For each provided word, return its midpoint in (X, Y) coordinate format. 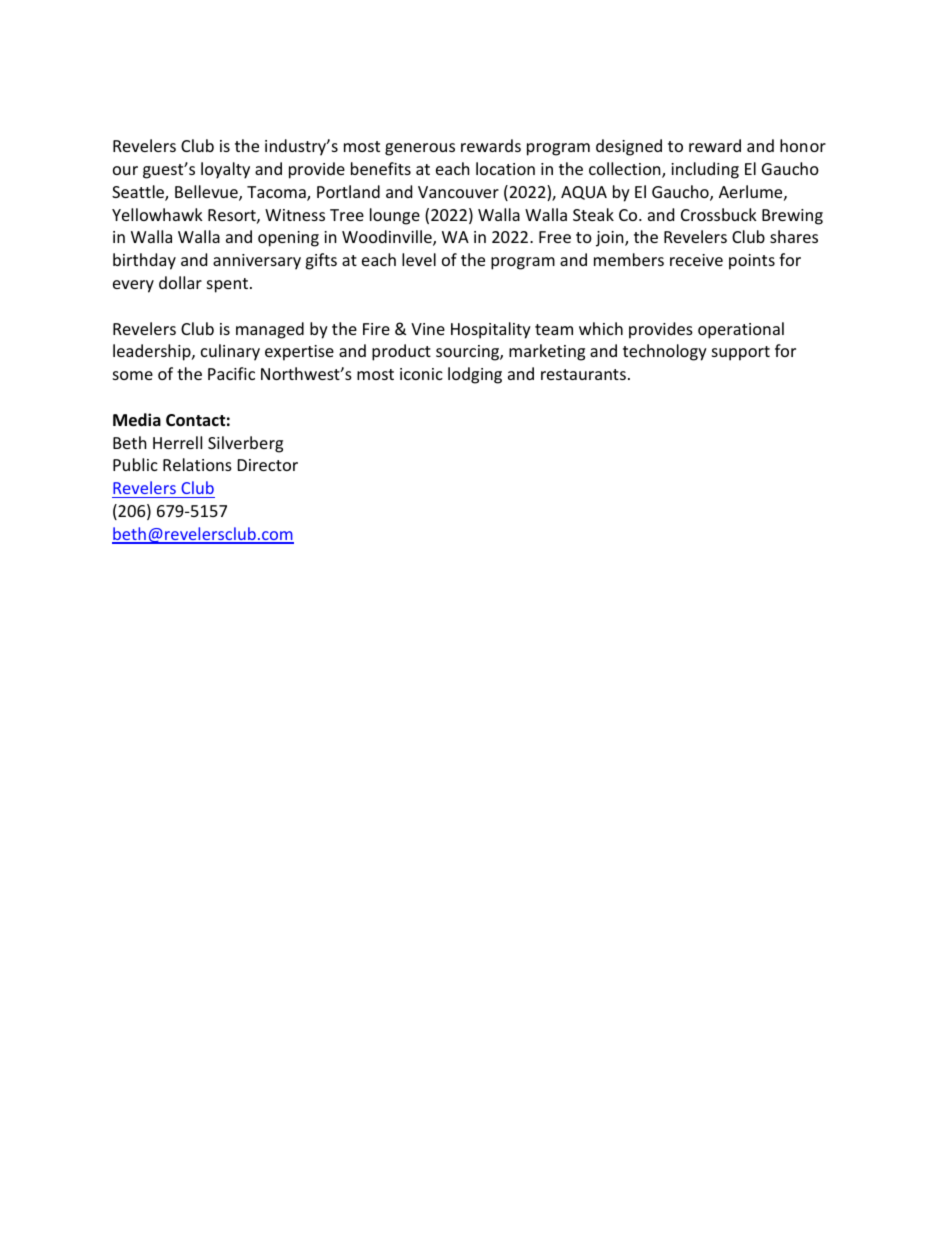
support (741, 353)
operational (741, 330)
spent (227, 285)
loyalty (225, 170)
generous (420, 149)
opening (288, 239)
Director (268, 465)
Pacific (231, 373)
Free (555, 237)
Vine (428, 329)
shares (794, 236)
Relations (197, 464)
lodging (475, 375)
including (705, 170)
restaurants (583, 374)
